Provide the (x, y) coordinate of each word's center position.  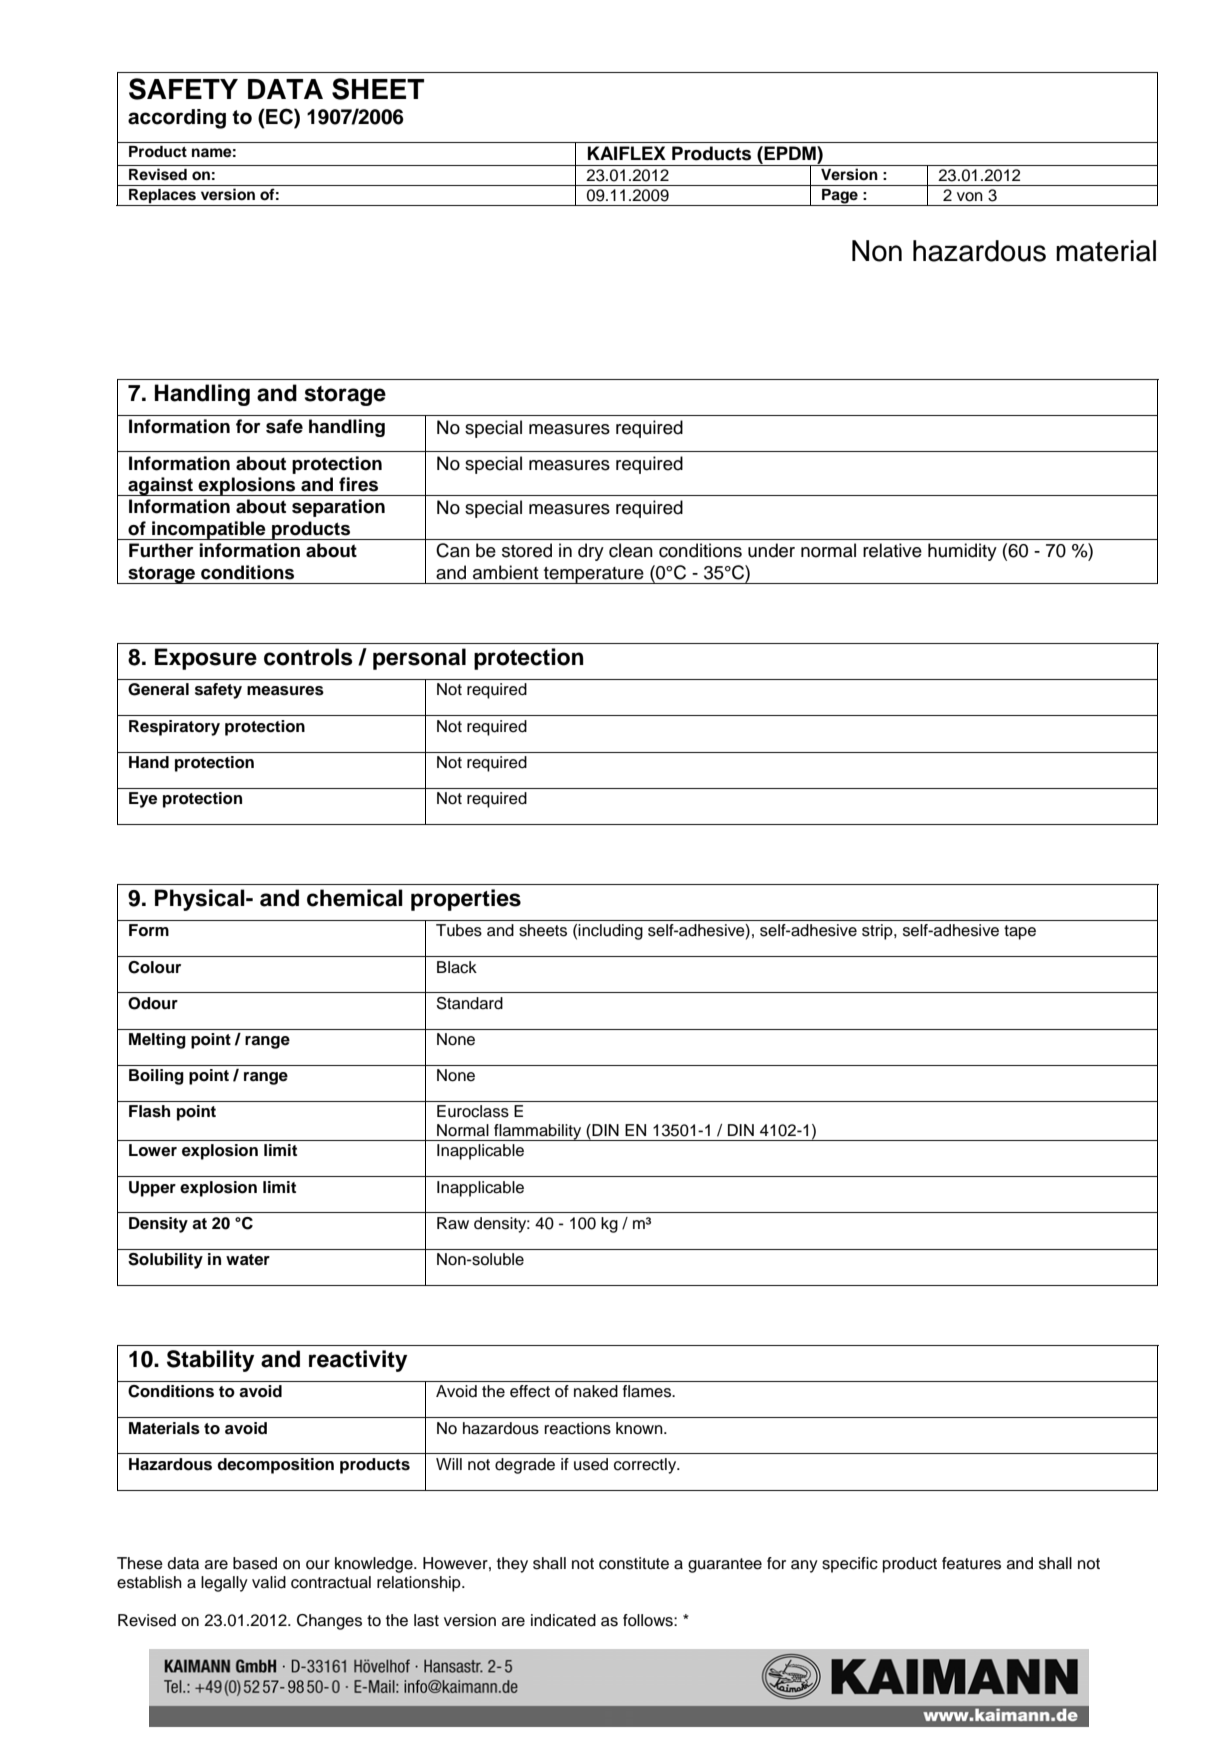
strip (878, 932)
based (255, 1563)
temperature (594, 575)
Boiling (156, 1077)
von (970, 197)
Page (840, 197)
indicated (563, 1620)
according (177, 119)
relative (892, 550)
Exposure (206, 659)
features (971, 1563)
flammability (538, 1132)
